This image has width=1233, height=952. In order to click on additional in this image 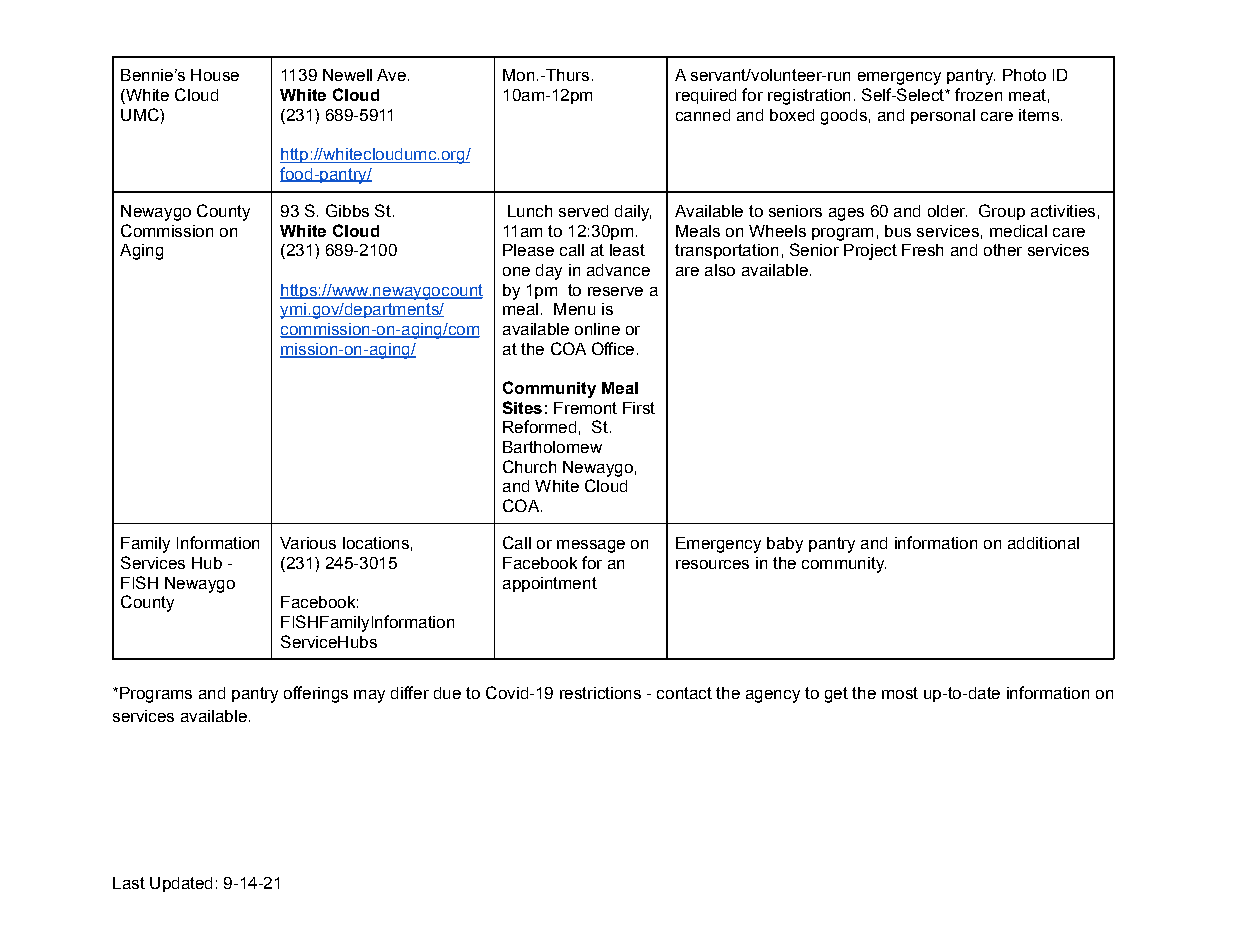, I will do `click(1043, 543)`.
